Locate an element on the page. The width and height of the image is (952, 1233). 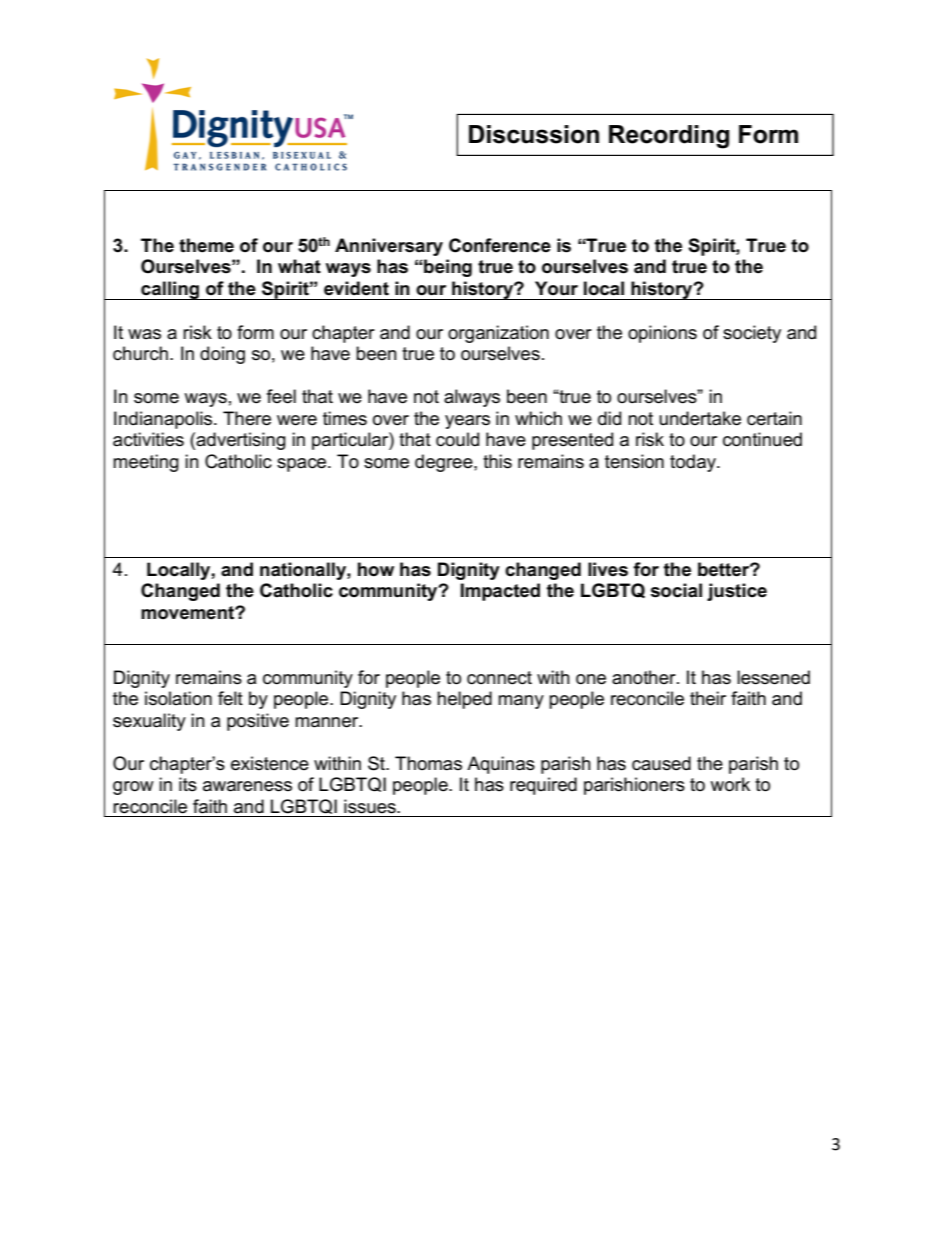
Impacted is located at coordinates (500, 592).
